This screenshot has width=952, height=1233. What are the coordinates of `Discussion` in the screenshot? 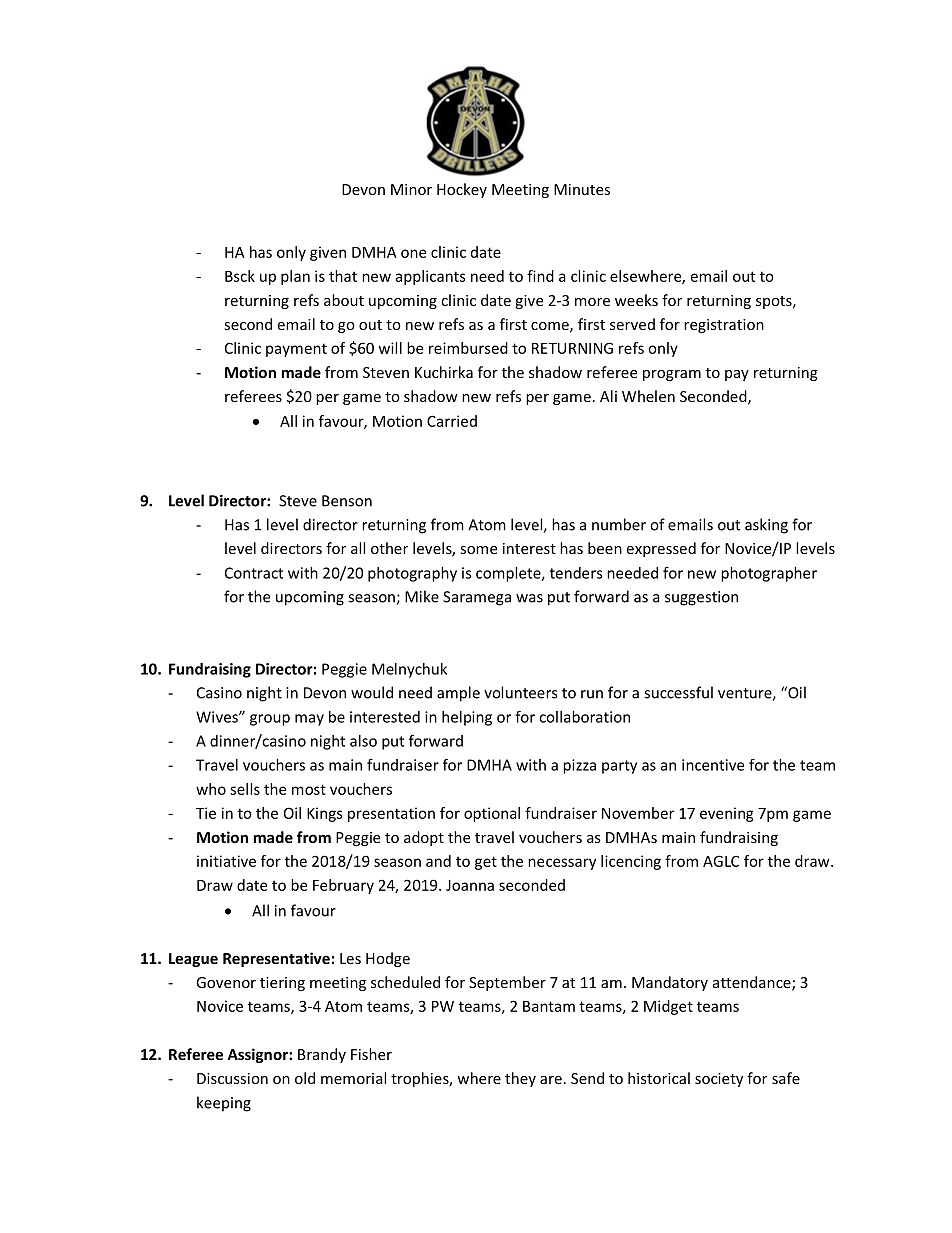 It's located at (232, 1078).
